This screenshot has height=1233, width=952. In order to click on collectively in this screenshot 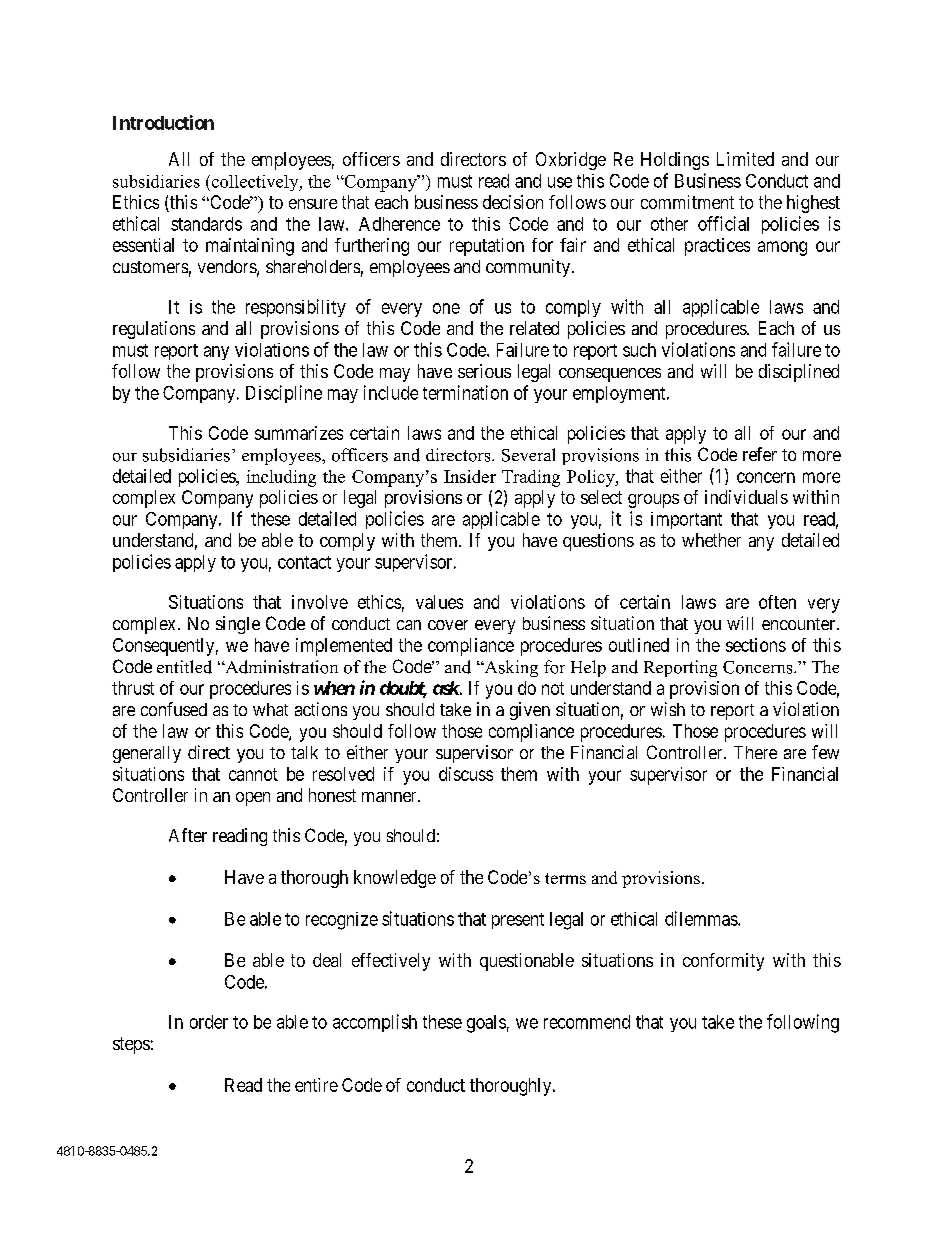, I will do `click(256, 183)`.
